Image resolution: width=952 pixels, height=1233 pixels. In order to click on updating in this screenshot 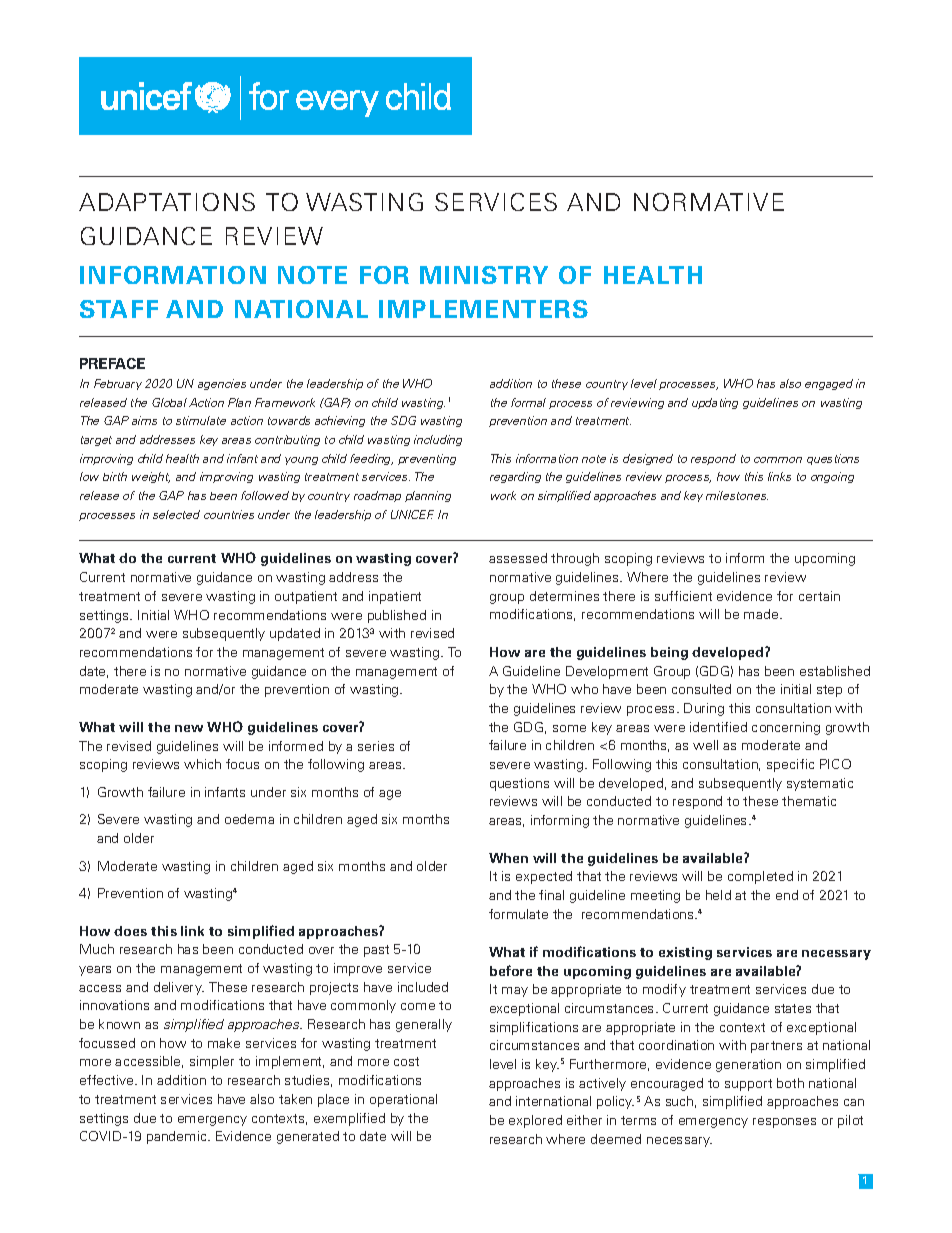, I will do `click(715, 403)`.
